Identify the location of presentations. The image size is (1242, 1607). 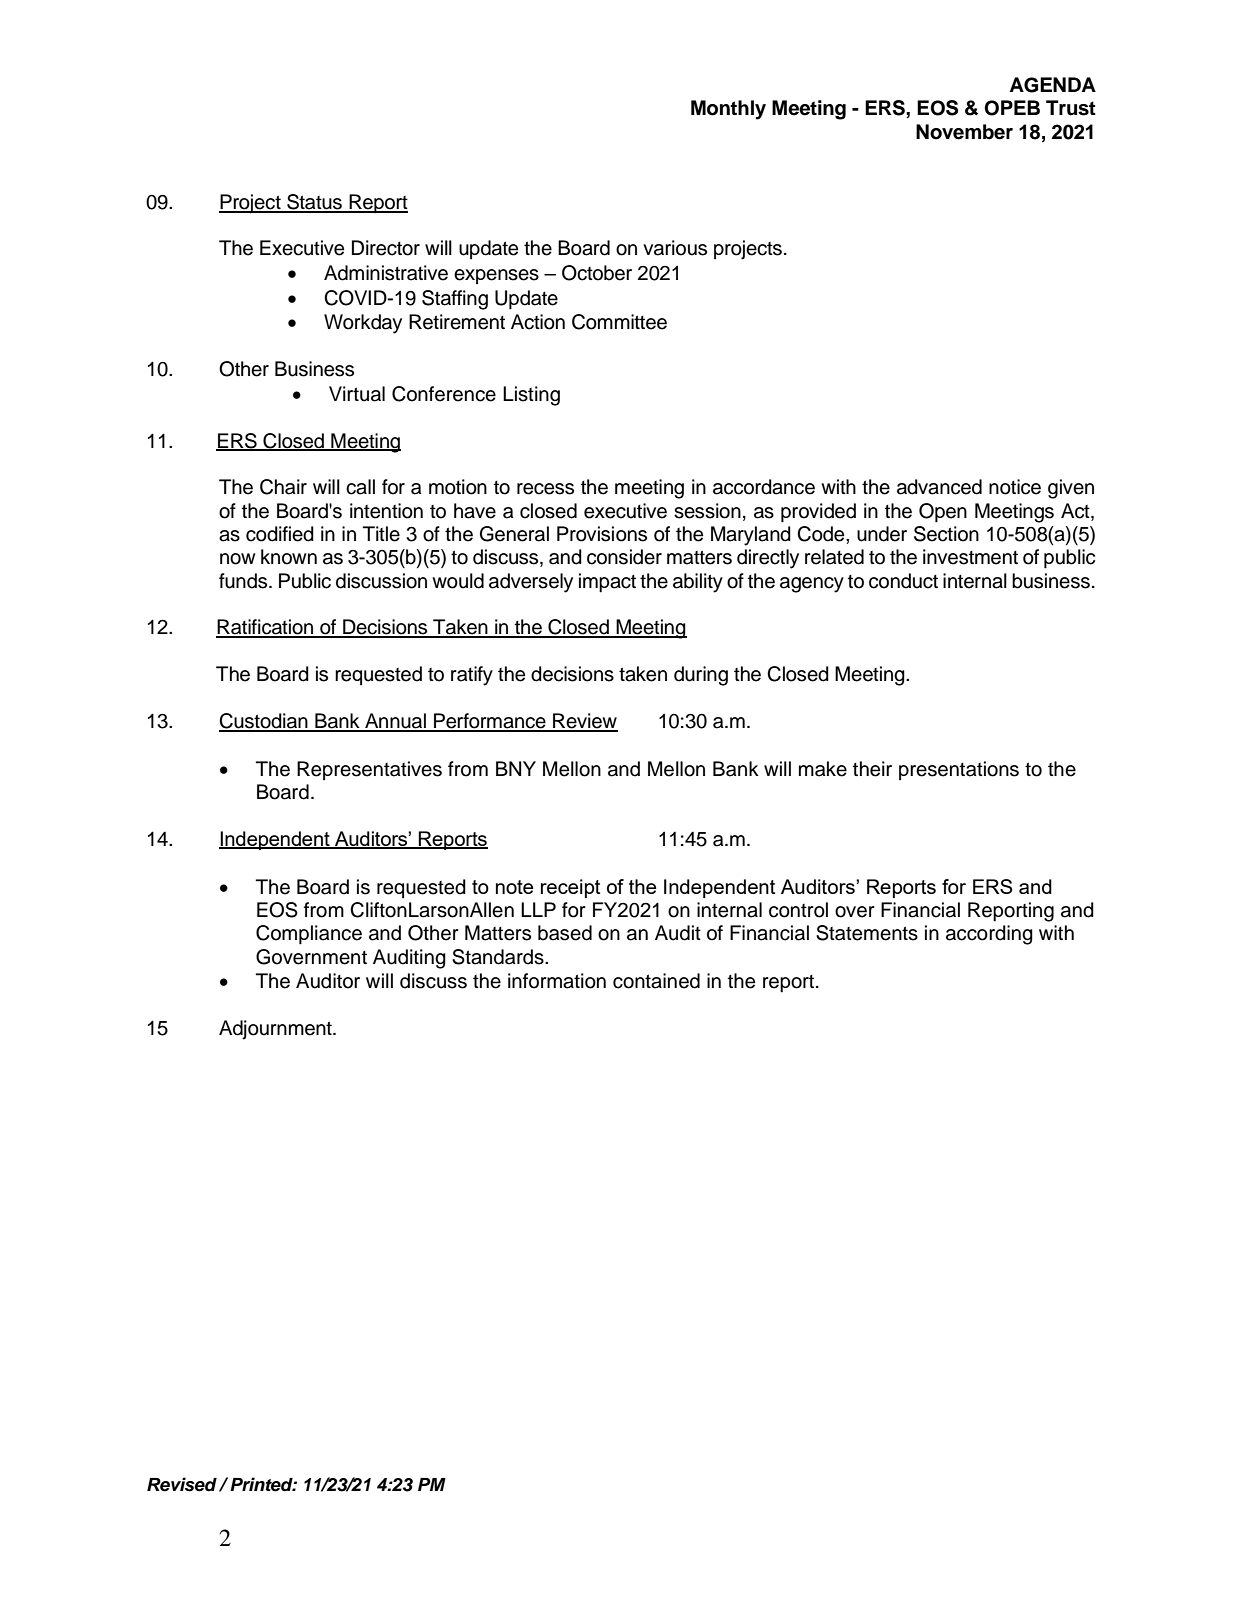
(959, 770).
